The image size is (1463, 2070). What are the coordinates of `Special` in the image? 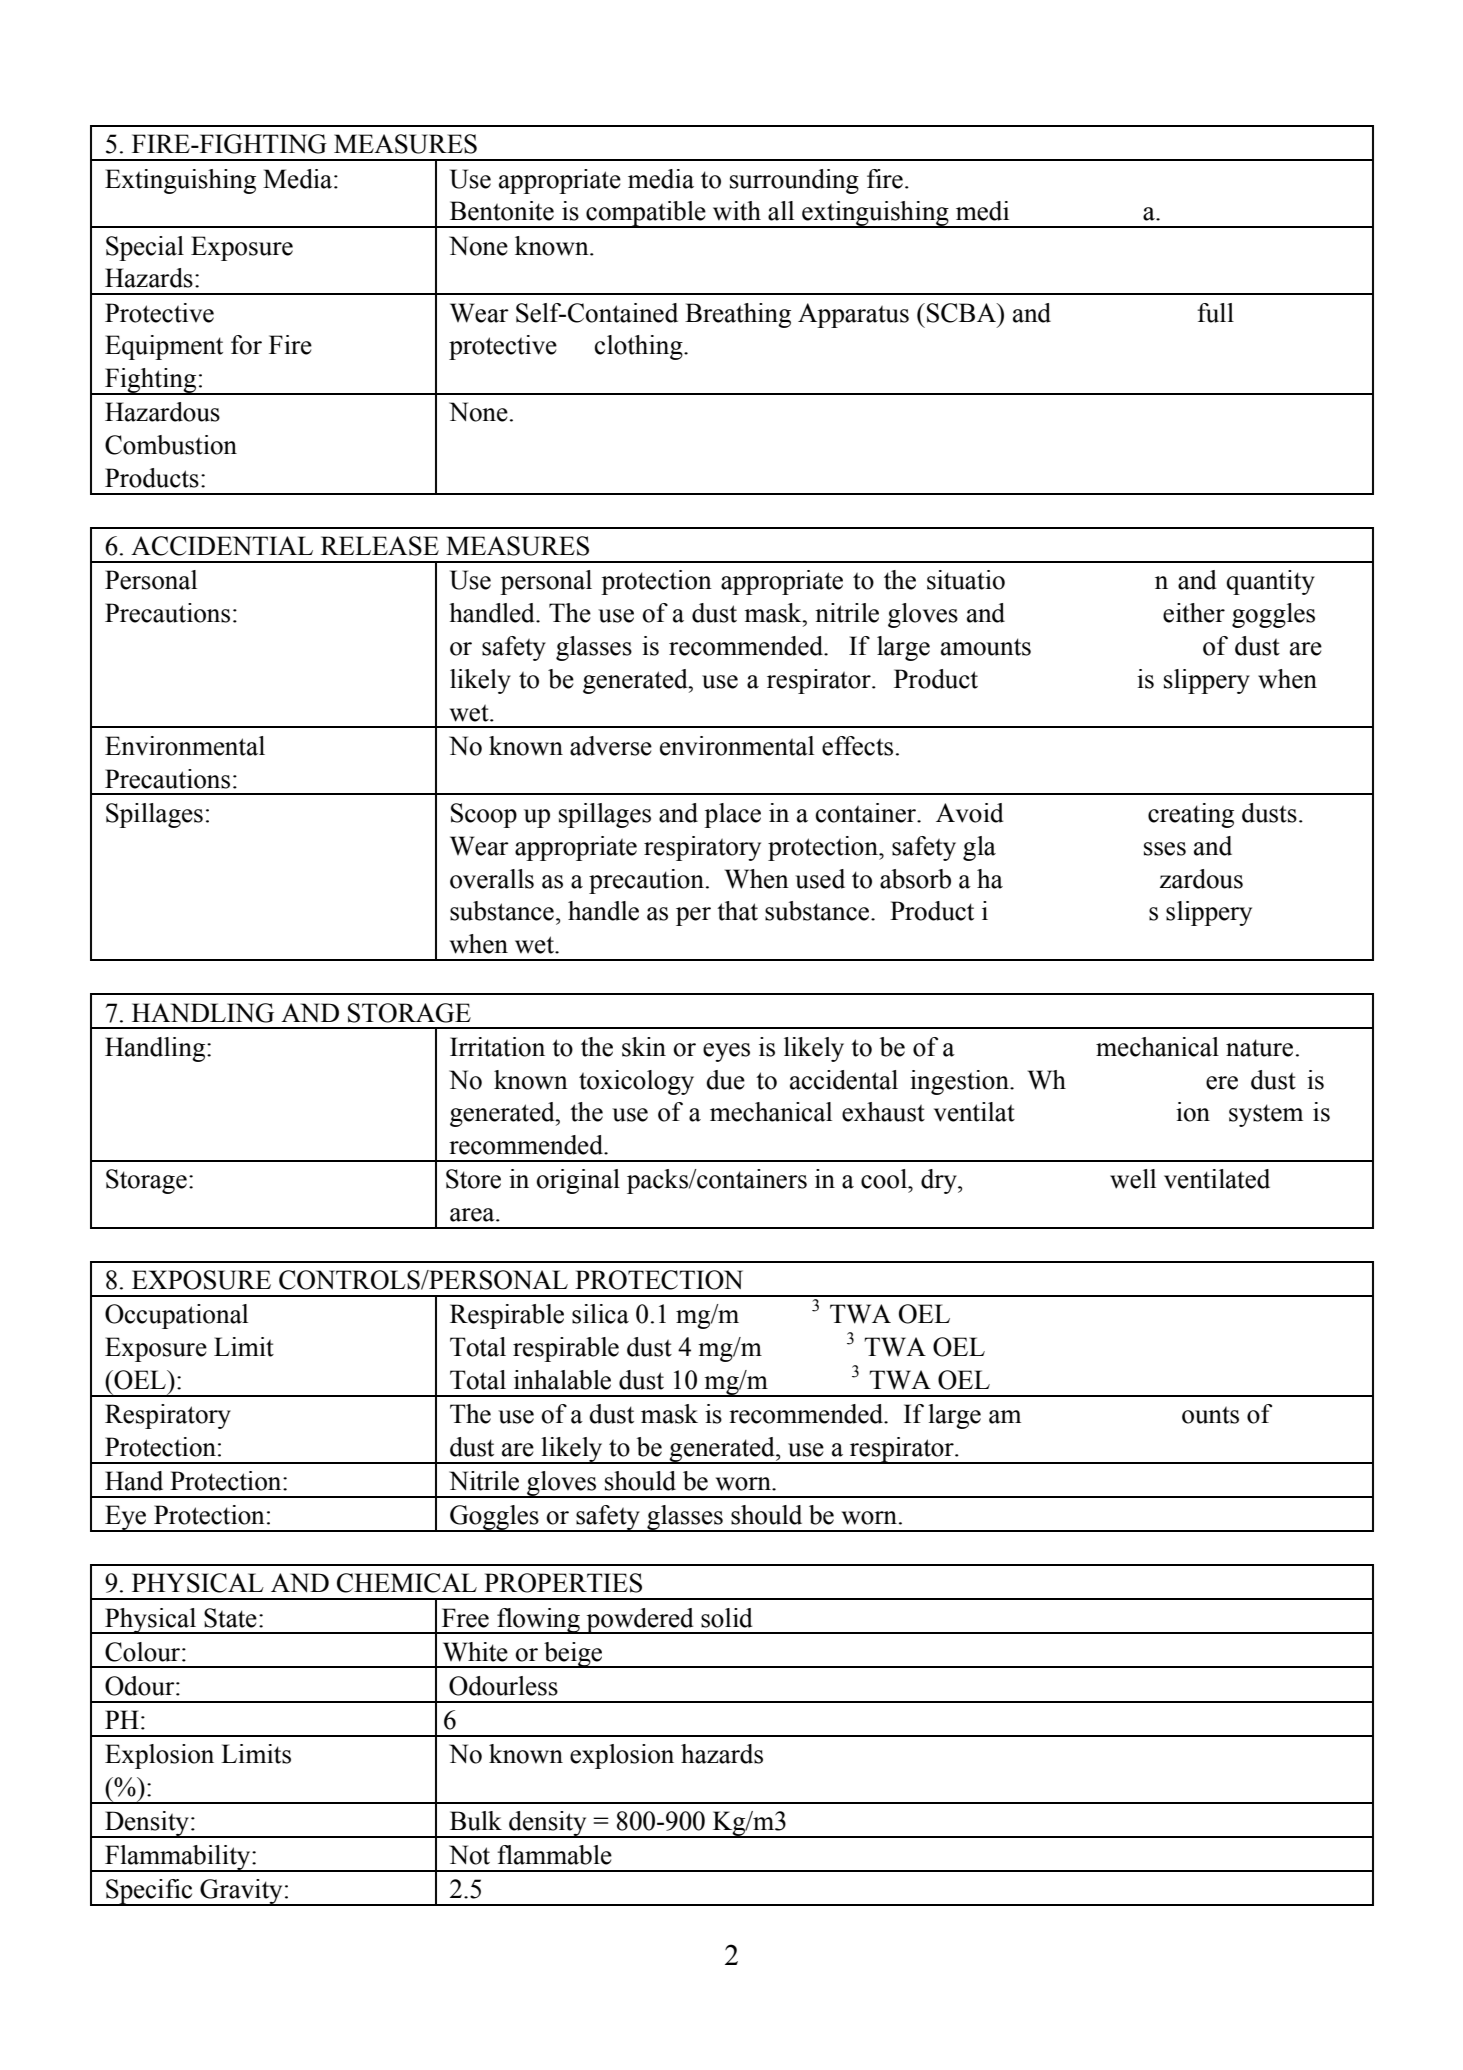 It's located at (145, 248).
